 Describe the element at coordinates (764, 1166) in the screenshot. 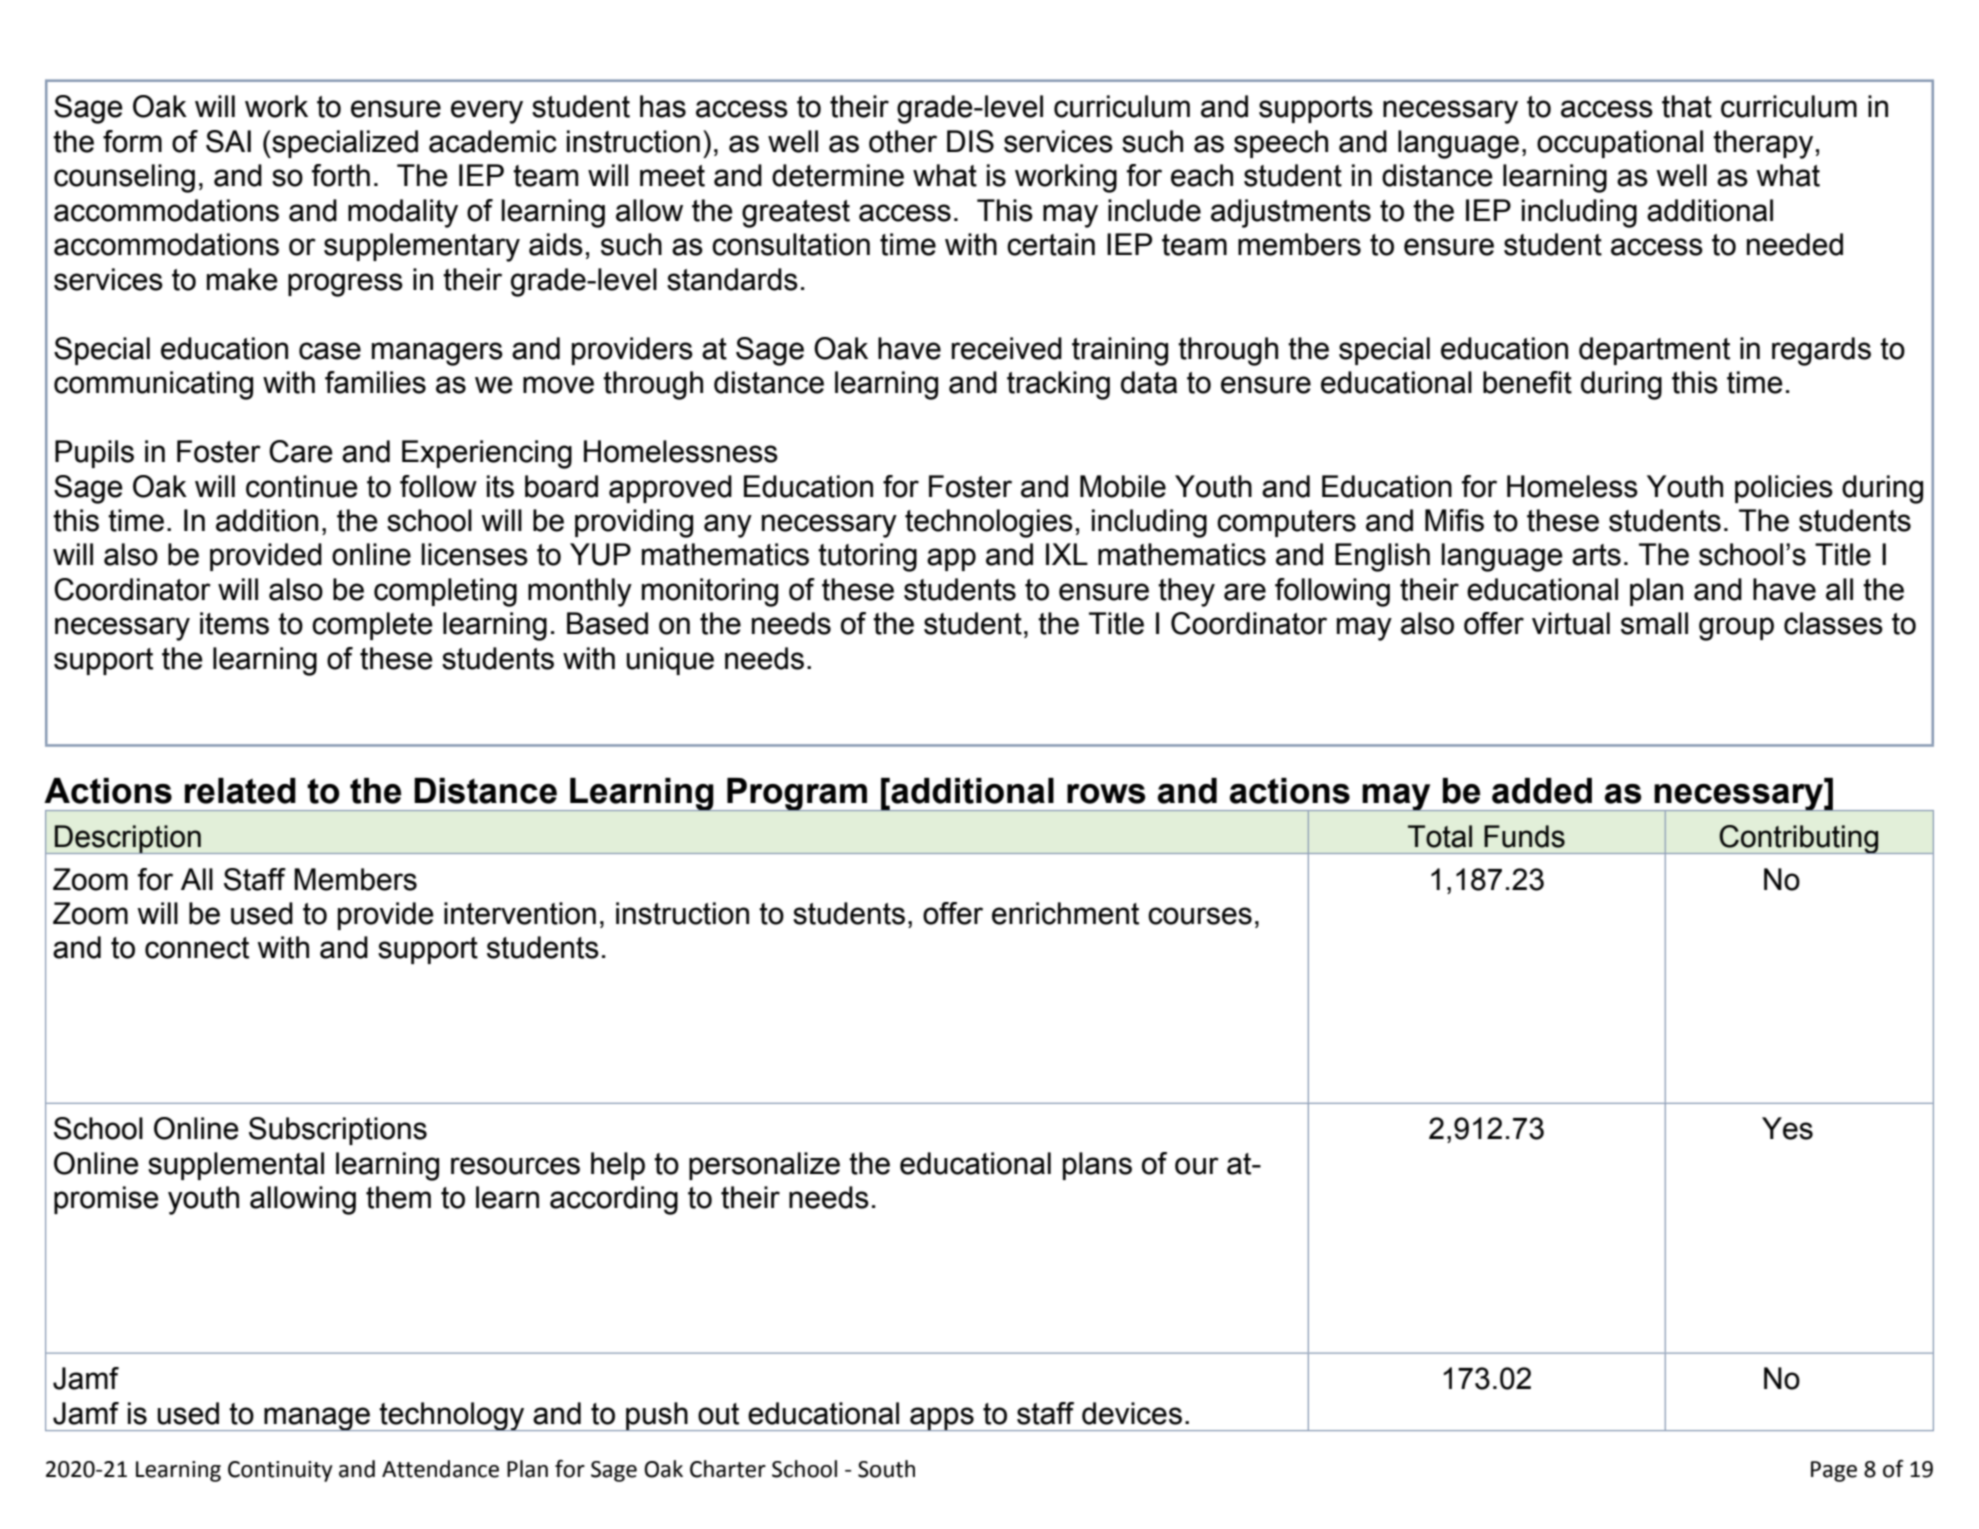

I see `personalize` at that location.
